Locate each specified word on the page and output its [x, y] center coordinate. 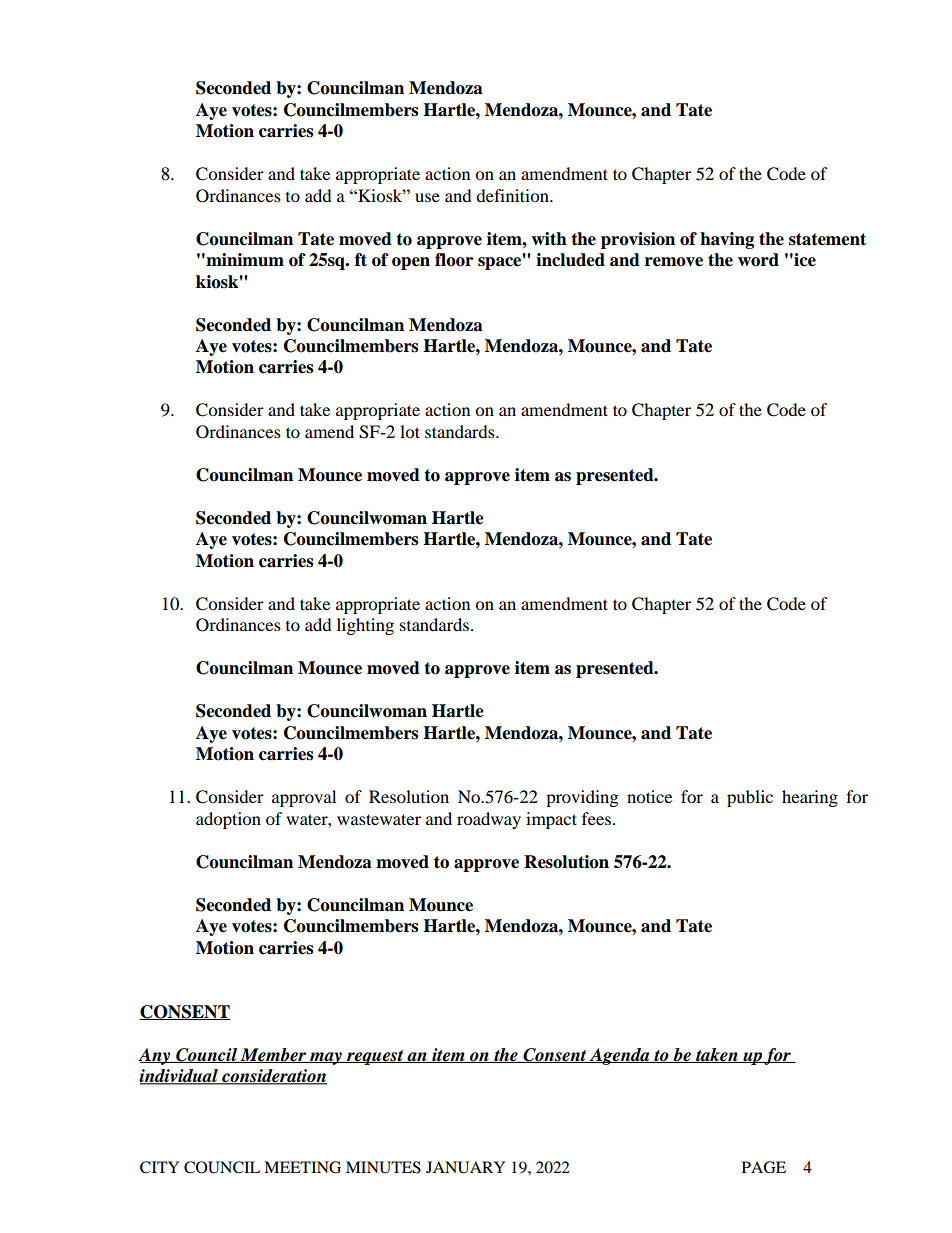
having [727, 240]
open [411, 263]
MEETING [302, 1167]
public [750, 798]
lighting [365, 626]
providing [582, 798]
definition [513, 195]
